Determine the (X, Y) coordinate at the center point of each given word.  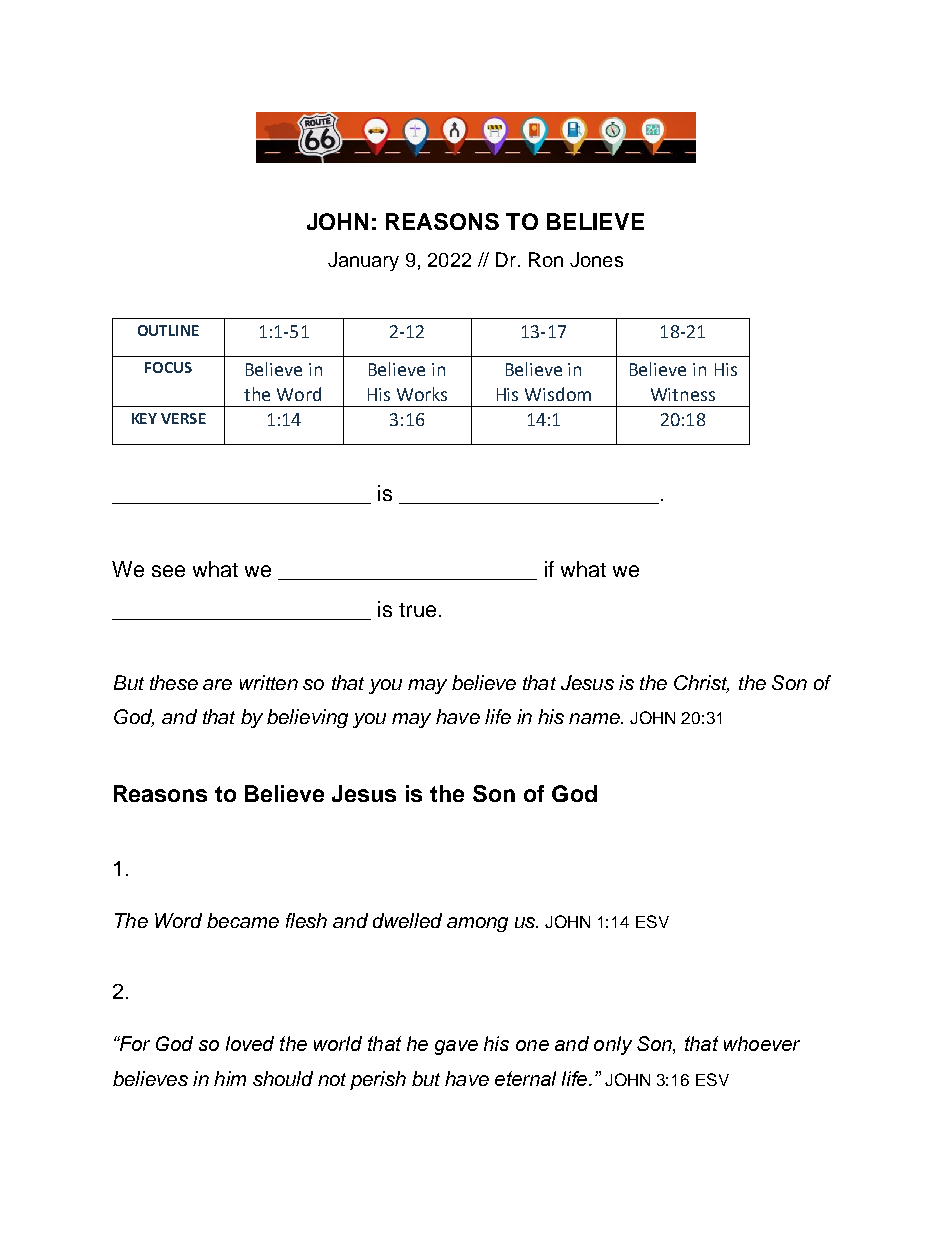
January (363, 261)
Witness (683, 394)
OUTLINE (168, 330)
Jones (596, 259)
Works (422, 394)
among (477, 924)
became (243, 920)
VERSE (183, 418)
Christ (701, 683)
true (417, 610)
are (217, 684)
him (230, 1078)
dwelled (407, 920)
